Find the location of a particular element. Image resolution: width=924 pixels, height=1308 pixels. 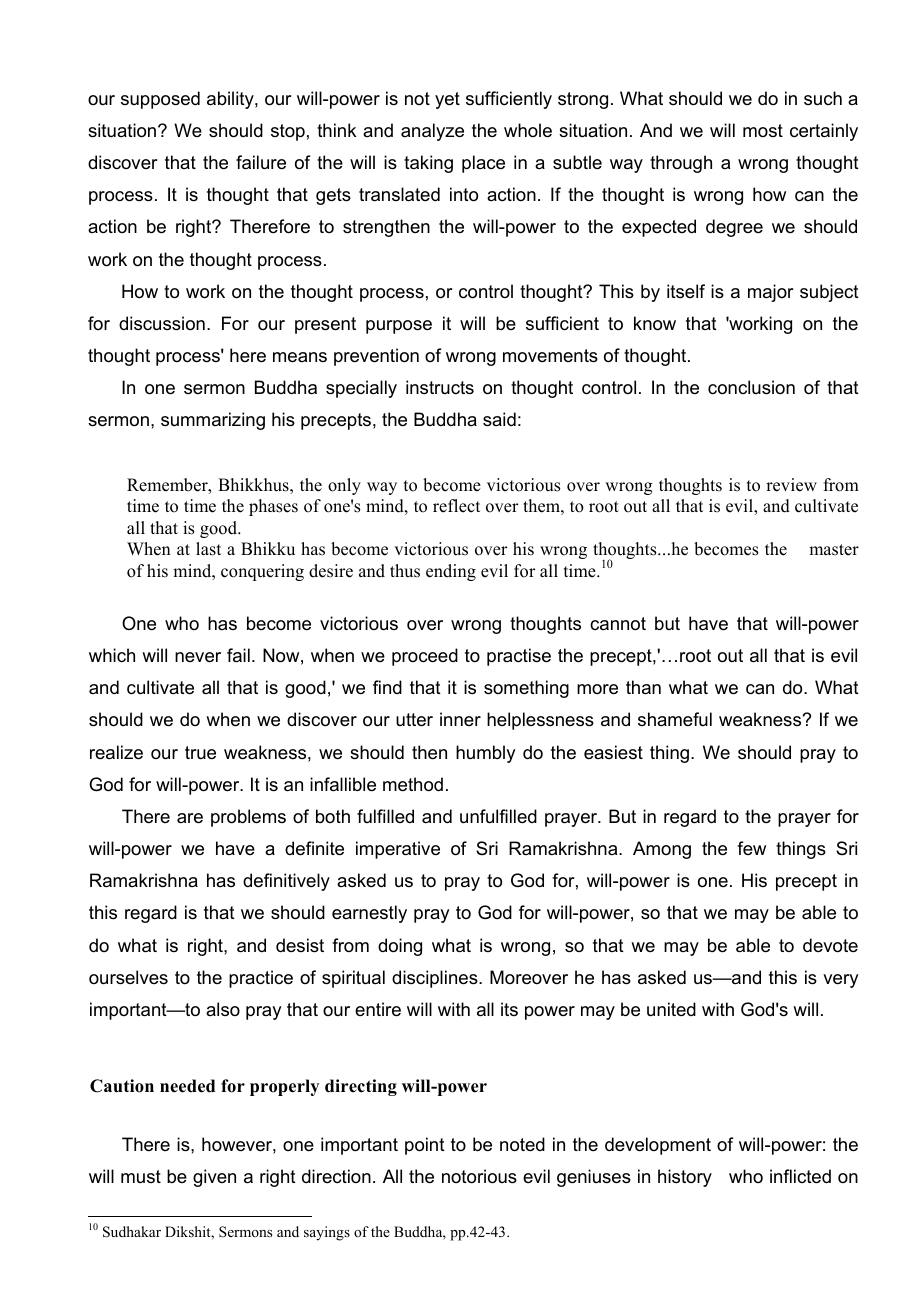

shameful is located at coordinates (675, 719).
